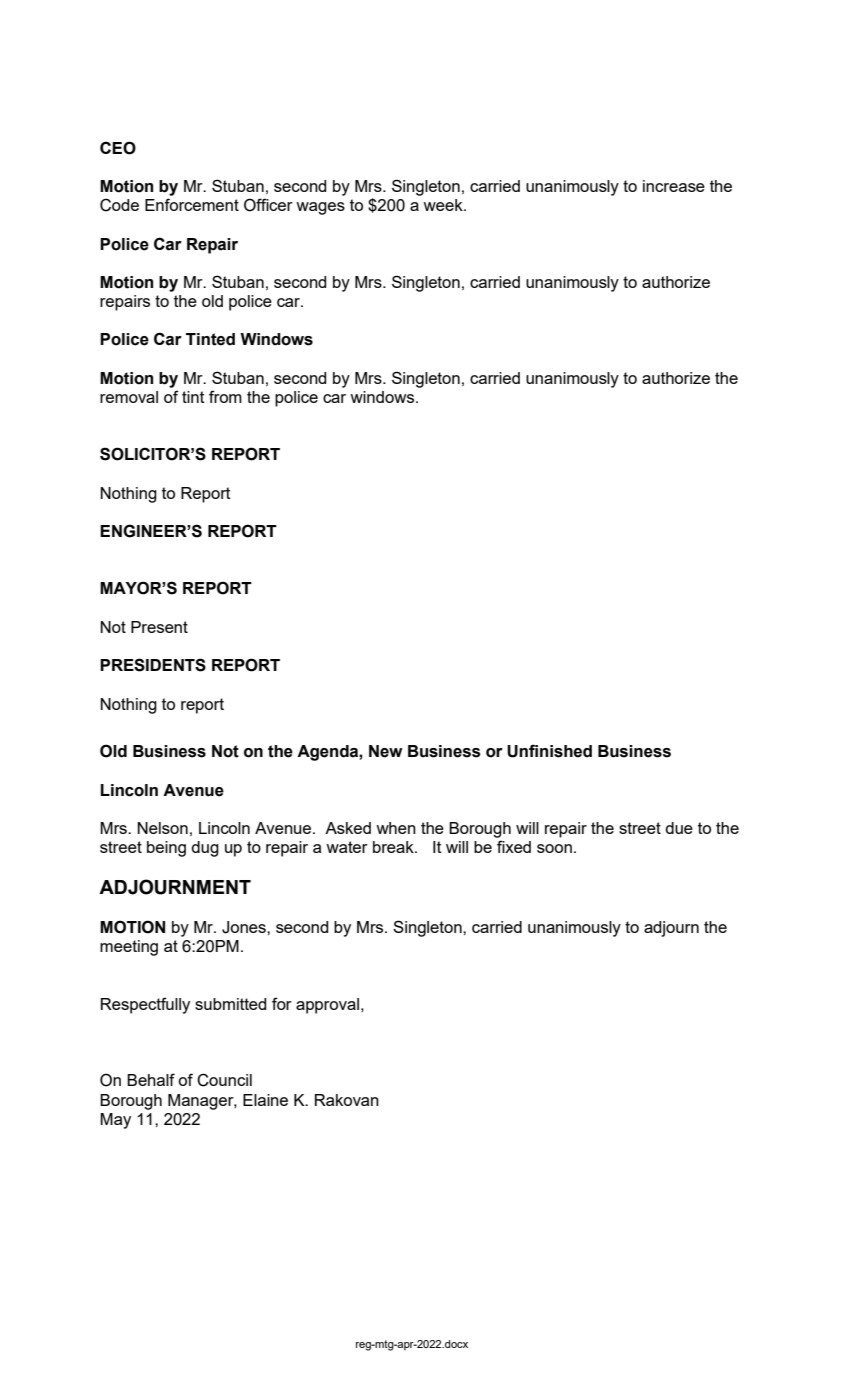  What do you see at coordinates (159, 627) in the screenshot?
I see `Present` at bounding box center [159, 627].
